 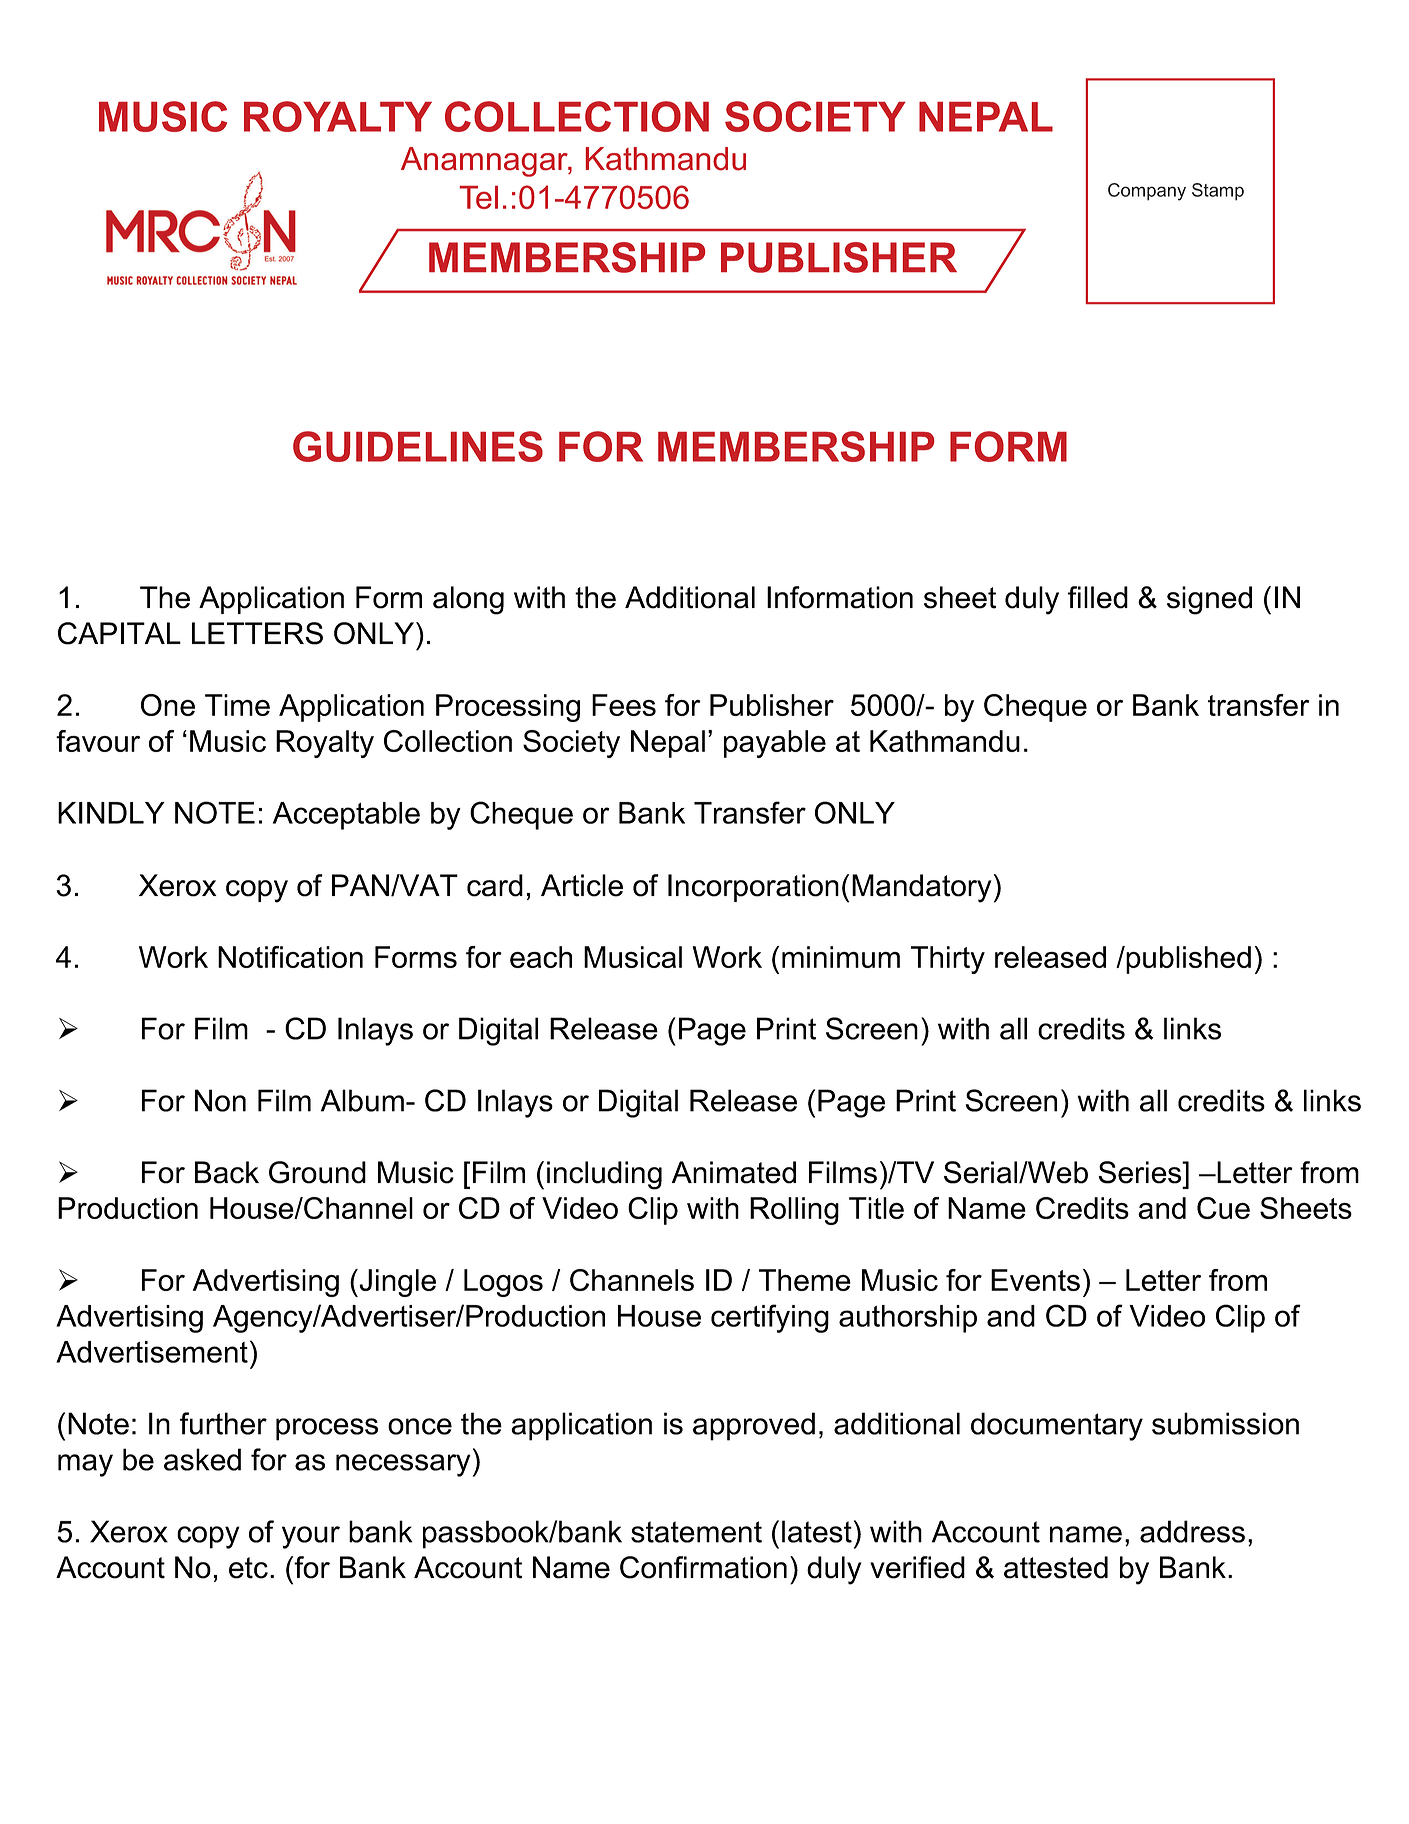 I want to click on Notification, so click(x=290, y=957).
